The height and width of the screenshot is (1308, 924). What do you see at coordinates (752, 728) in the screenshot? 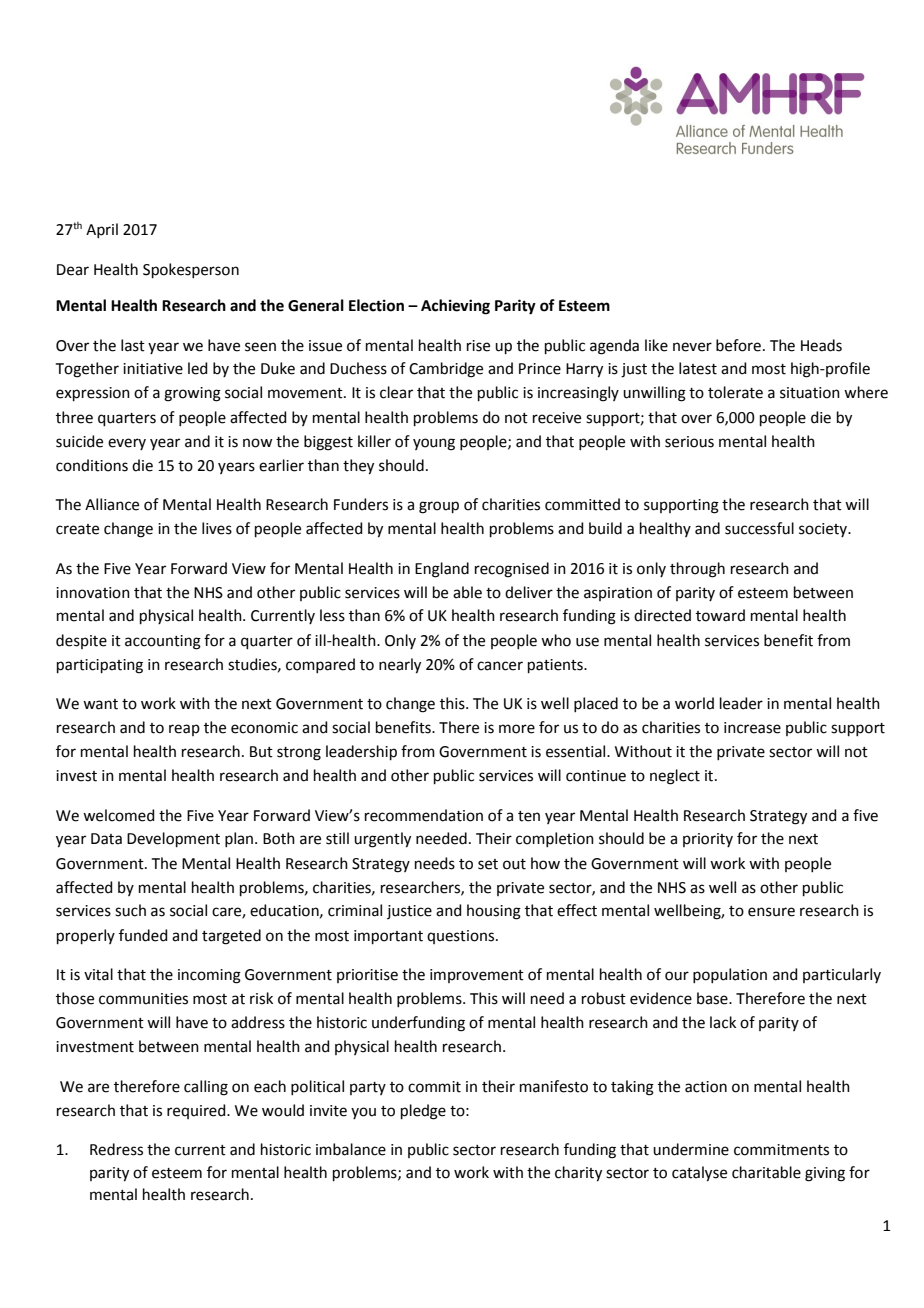
I see `increase` at bounding box center [752, 728].
